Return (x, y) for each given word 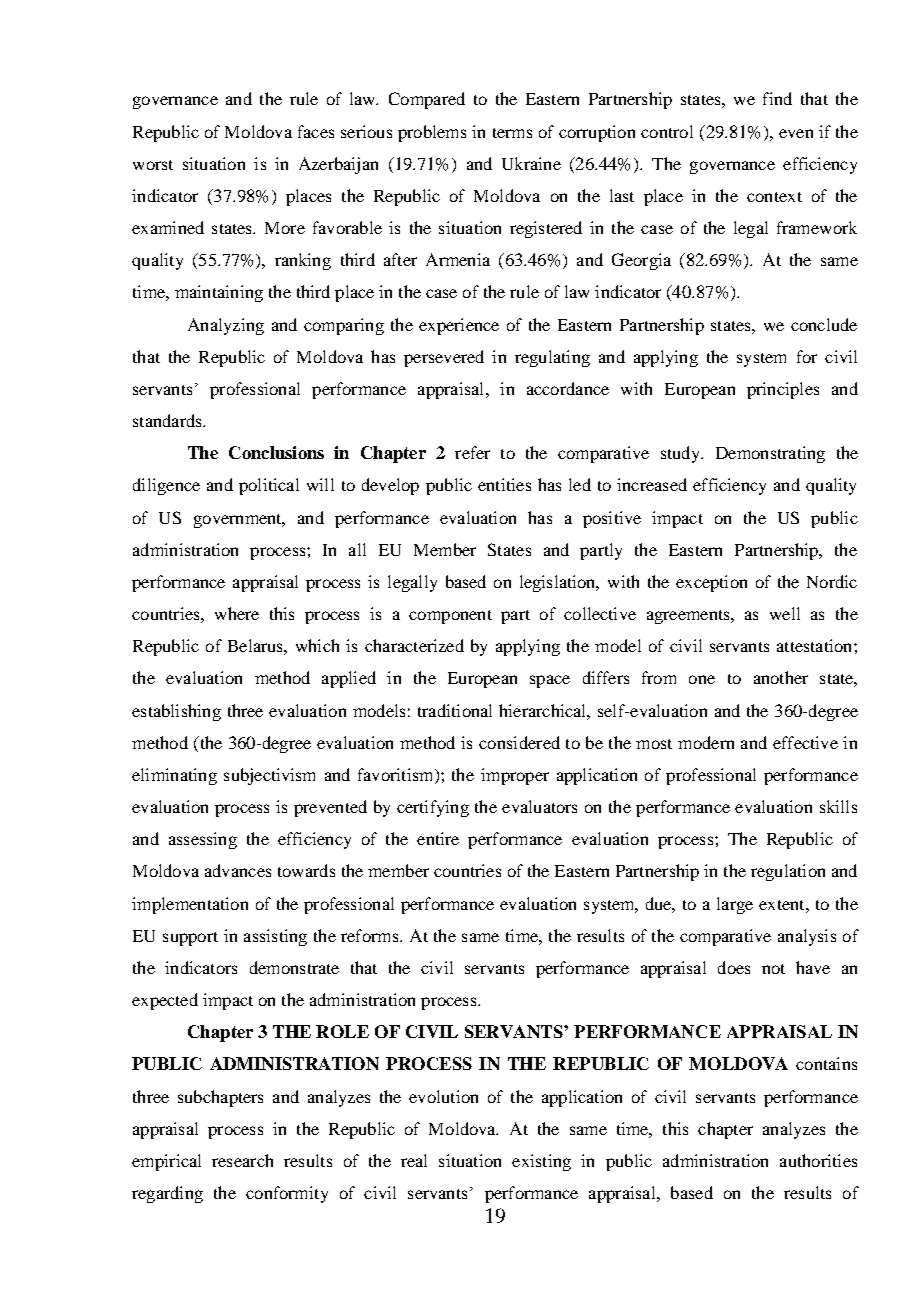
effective (805, 742)
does (734, 967)
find (777, 98)
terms (512, 133)
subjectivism (269, 776)
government (239, 521)
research (242, 1160)
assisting (275, 937)
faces (316, 131)
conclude (824, 324)
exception (711, 583)
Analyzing (226, 326)
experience (459, 326)
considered (519, 742)
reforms (371, 935)
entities (504, 484)
